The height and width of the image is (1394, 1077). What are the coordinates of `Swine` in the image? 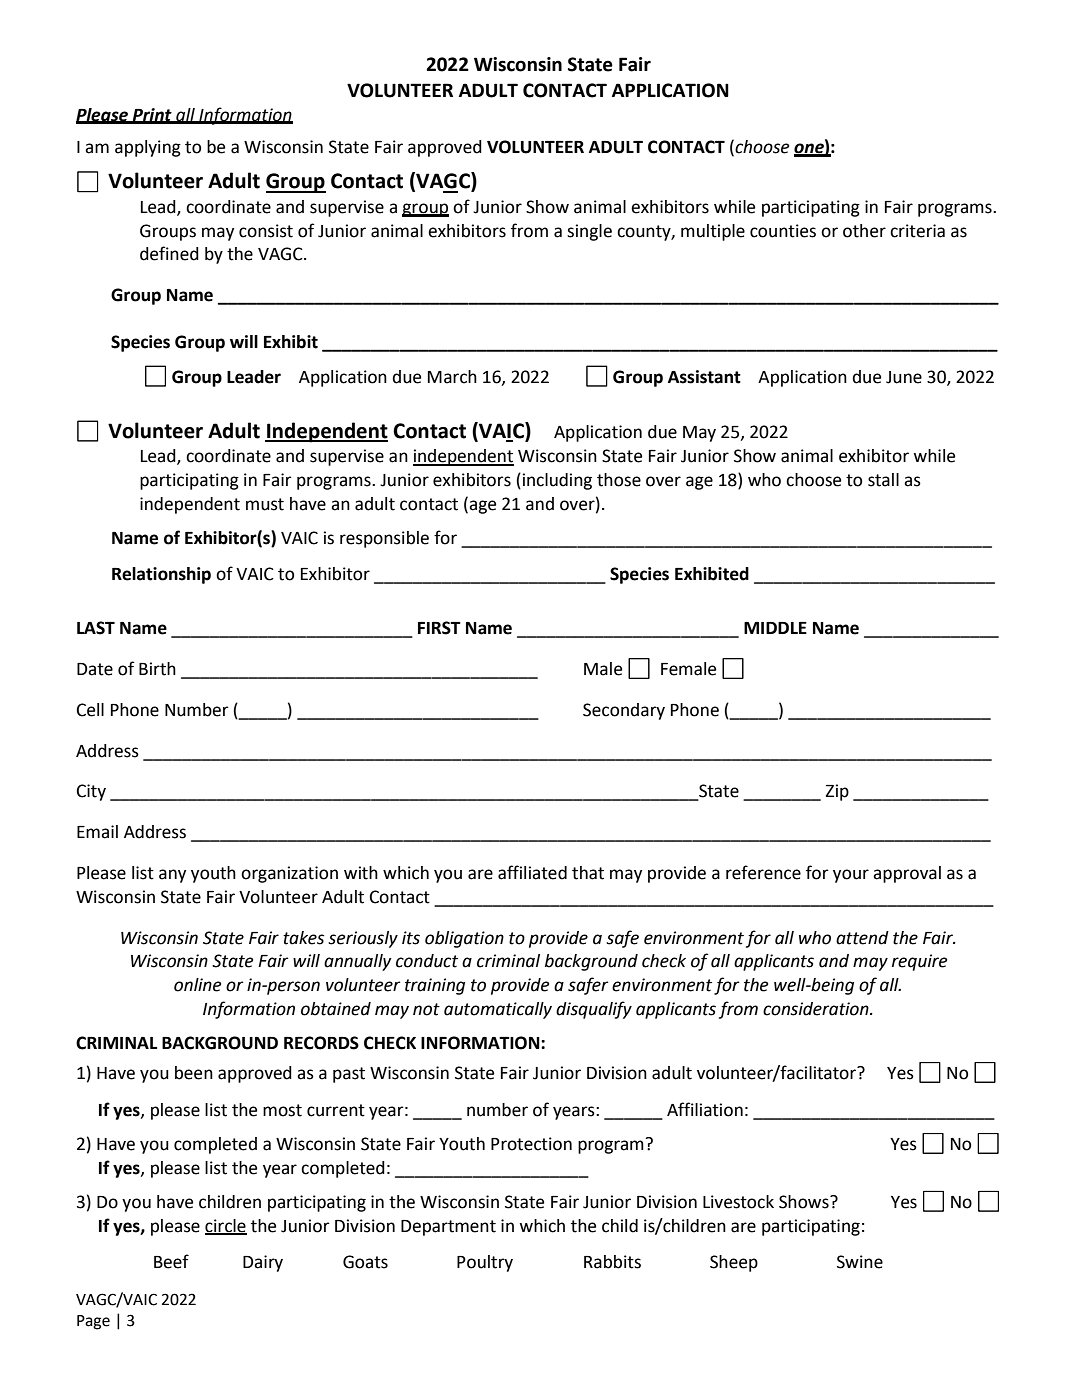 It's located at (860, 1262).
